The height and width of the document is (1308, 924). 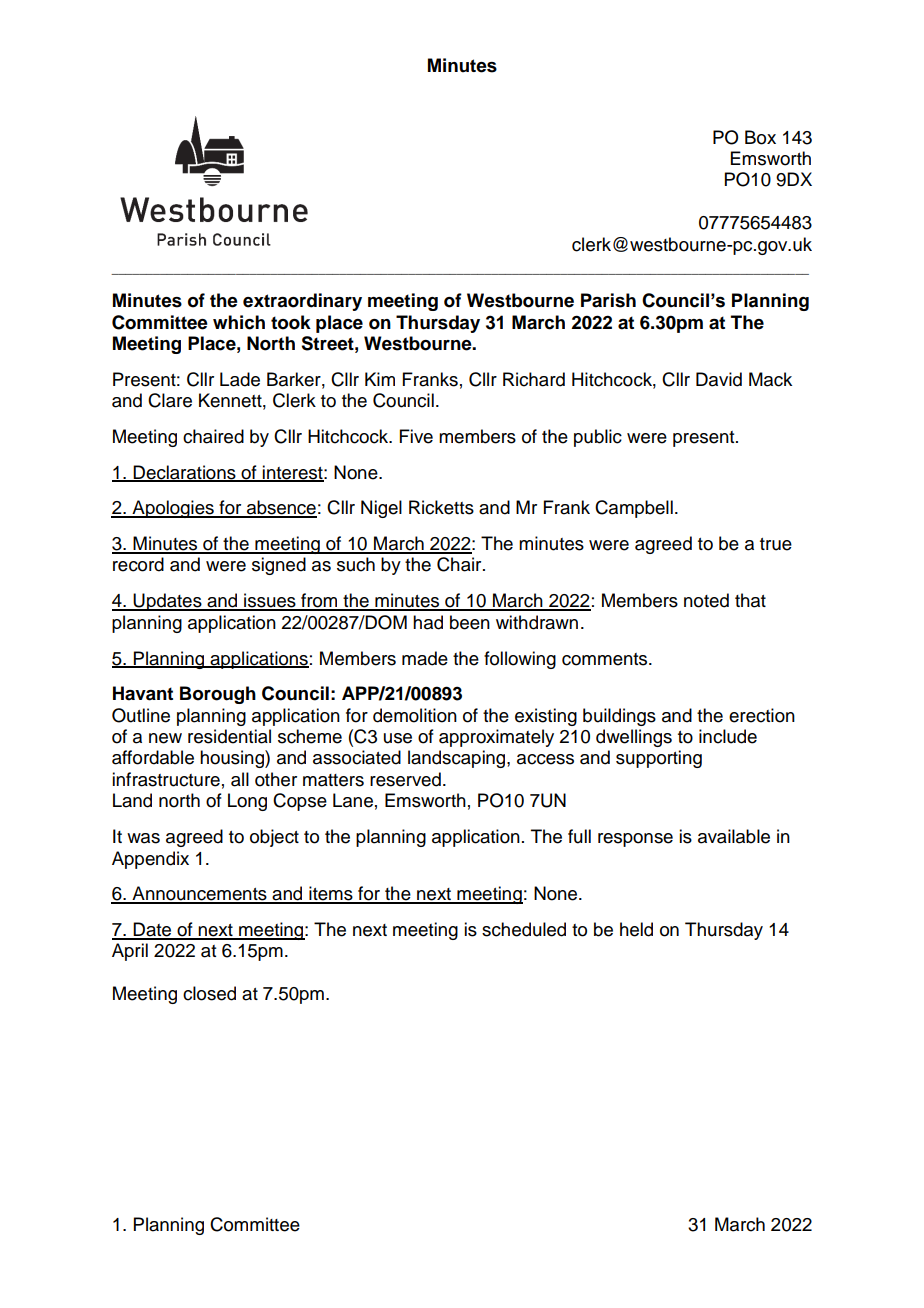 What do you see at coordinates (524, 929) in the document?
I see `scheduled` at bounding box center [524, 929].
